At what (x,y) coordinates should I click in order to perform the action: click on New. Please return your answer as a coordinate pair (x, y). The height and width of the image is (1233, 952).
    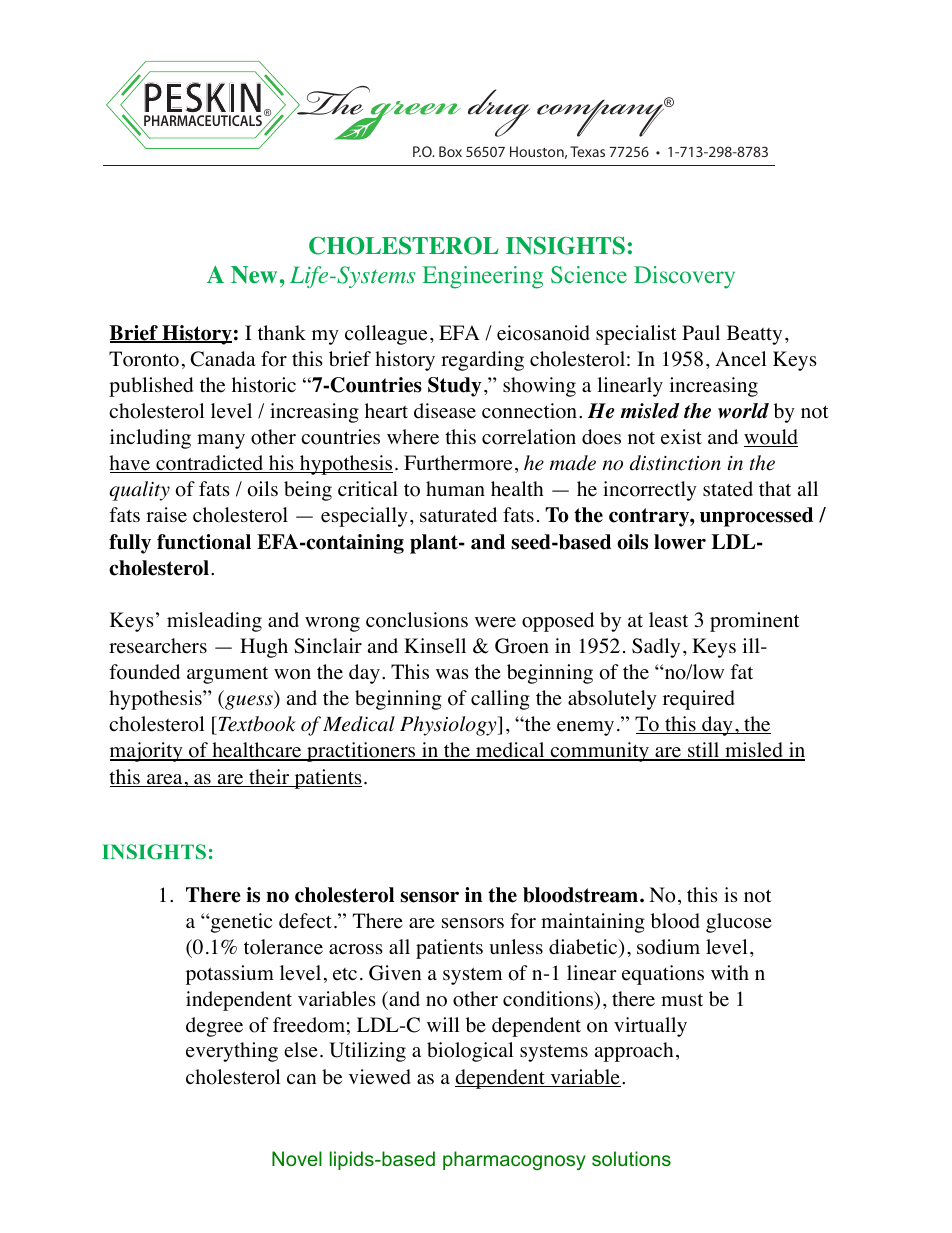
    Looking at the image, I should click on (254, 275).
